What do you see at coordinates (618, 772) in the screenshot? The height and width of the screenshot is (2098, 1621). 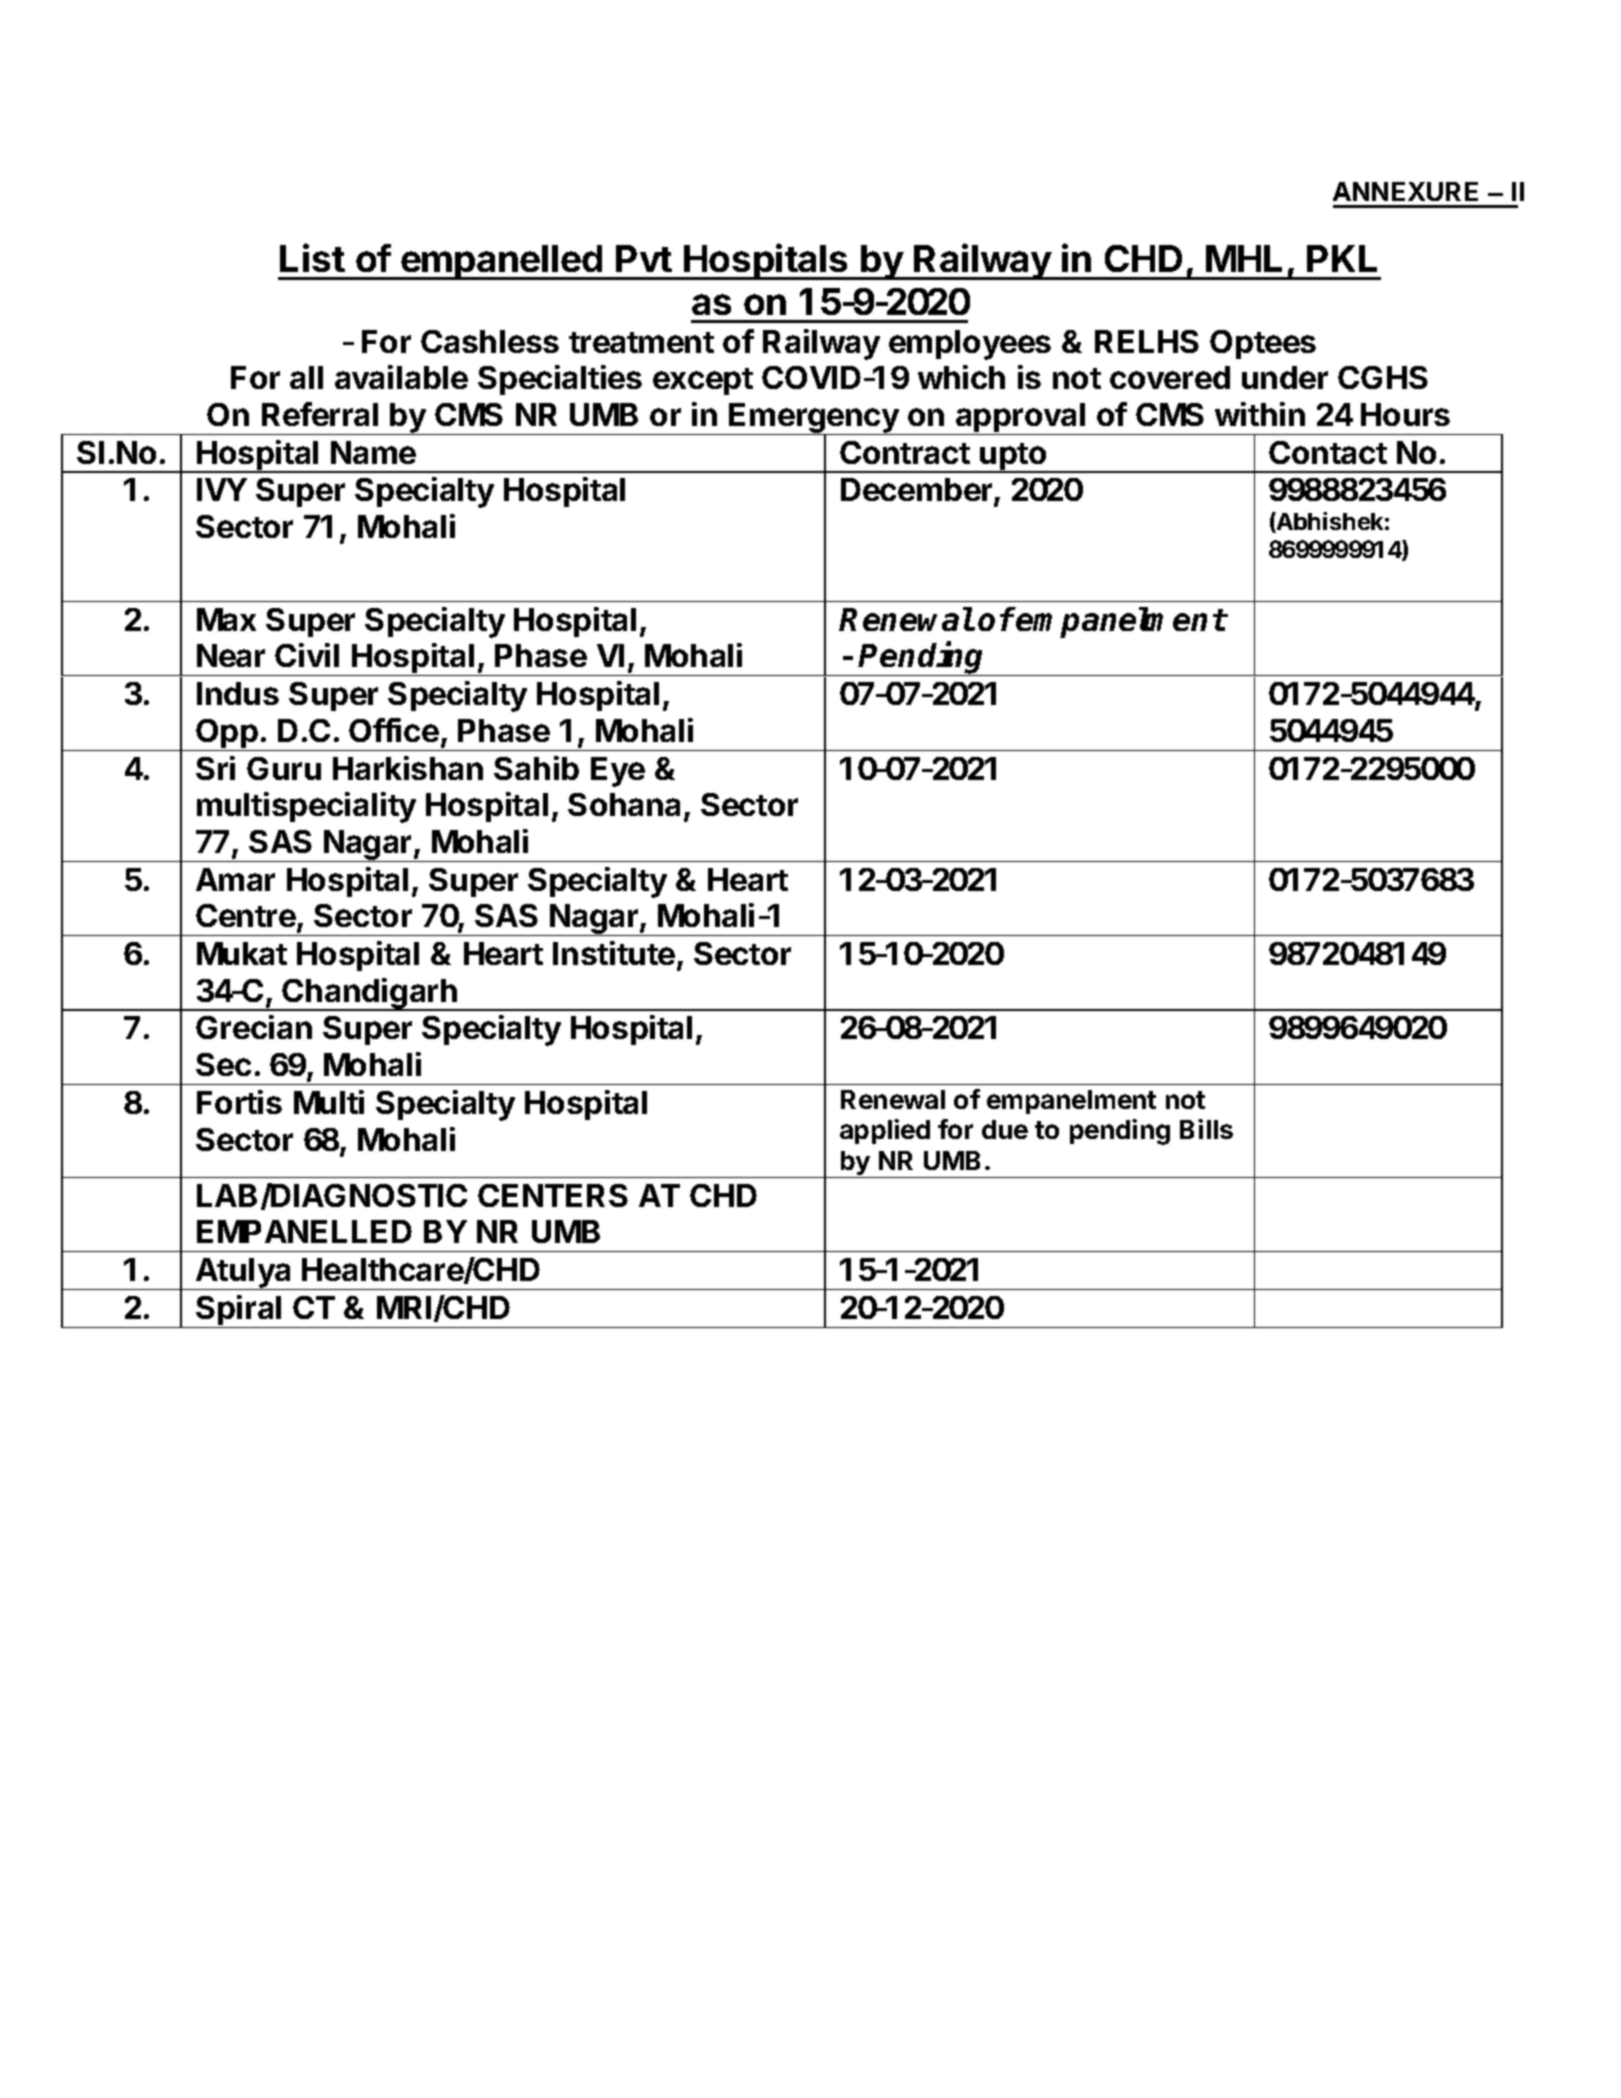 I see `Eye` at bounding box center [618, 772].
